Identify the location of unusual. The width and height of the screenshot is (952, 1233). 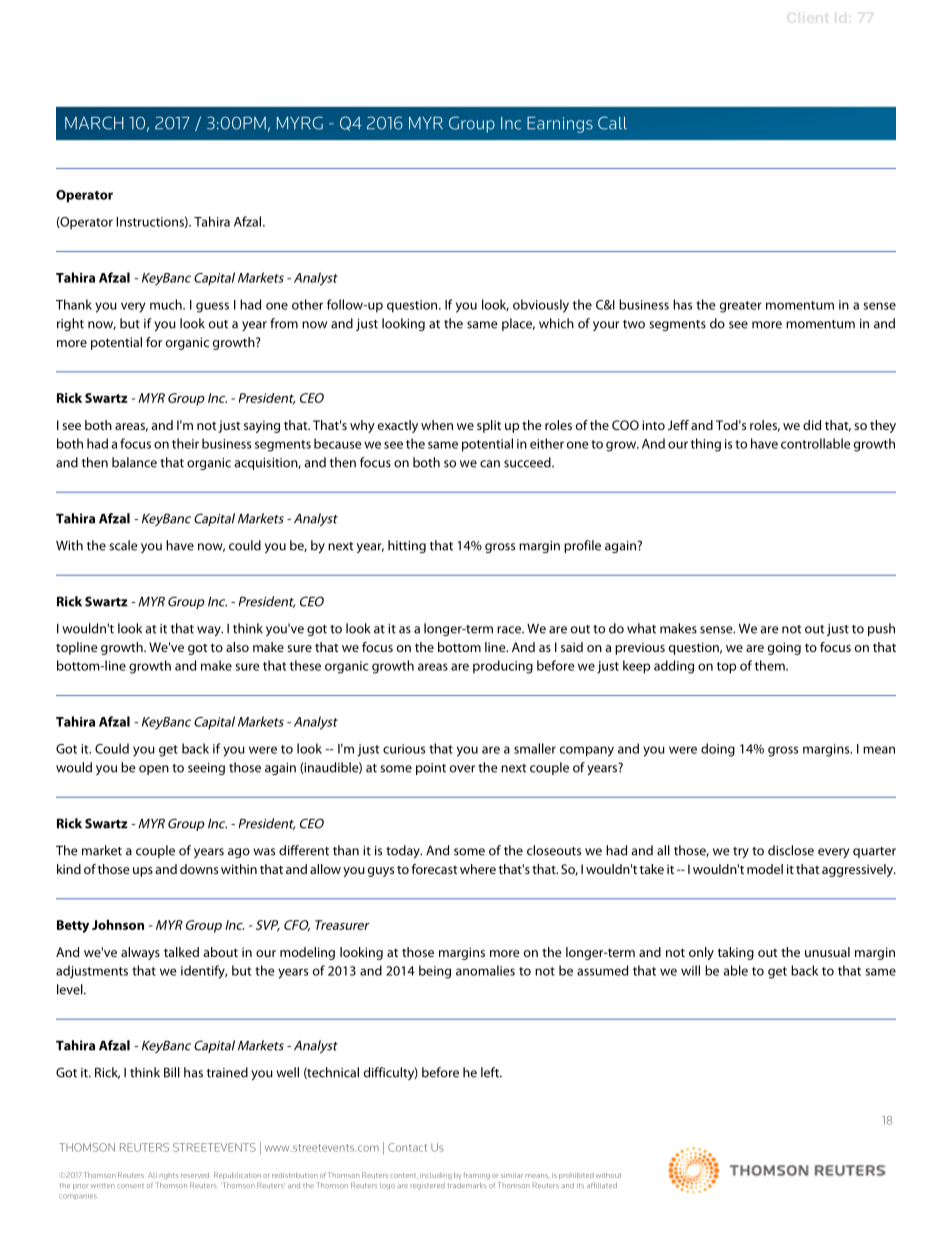
(827, 952).
